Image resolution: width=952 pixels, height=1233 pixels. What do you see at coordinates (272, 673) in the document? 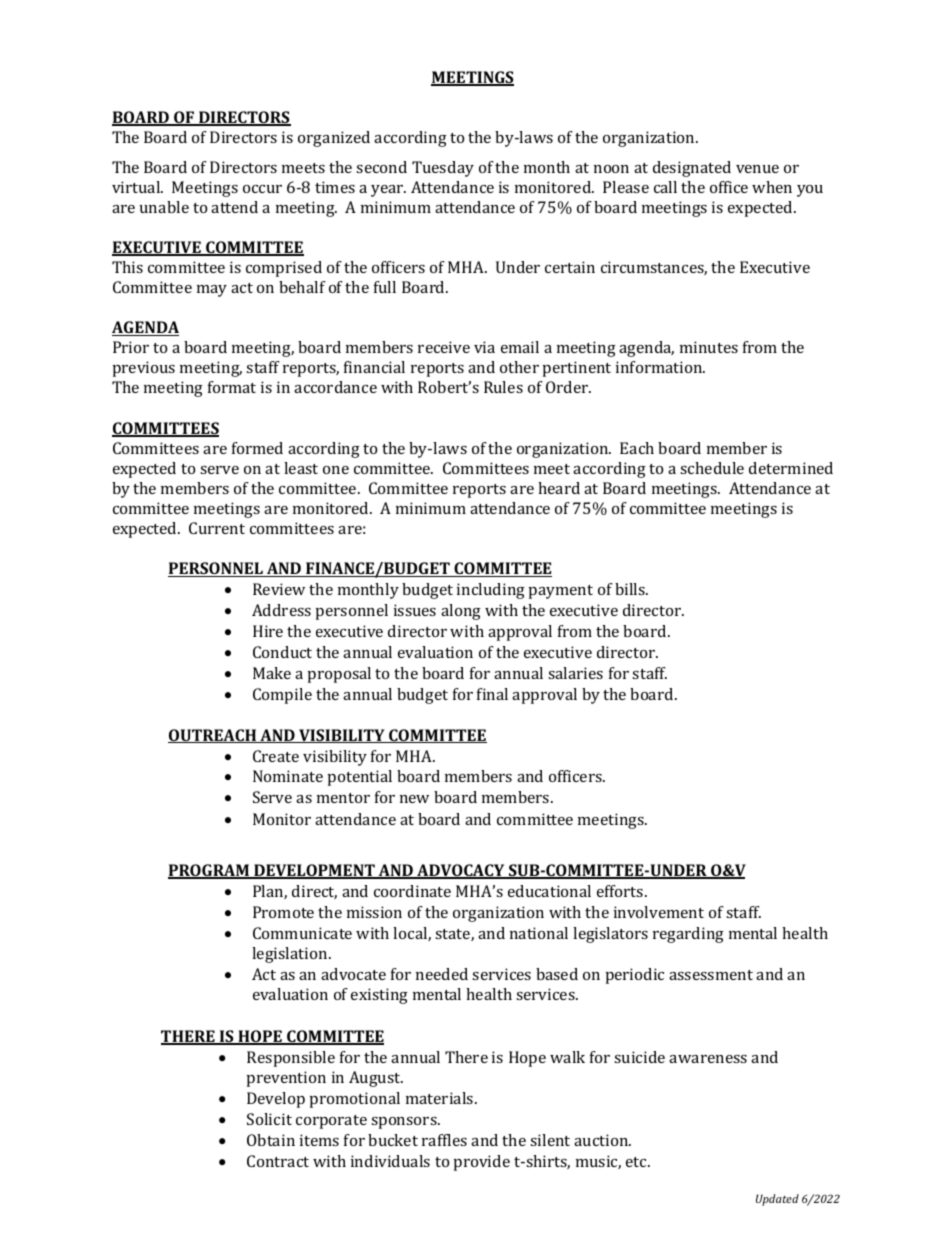
I see `Make` at bounding box center [272, 673].
